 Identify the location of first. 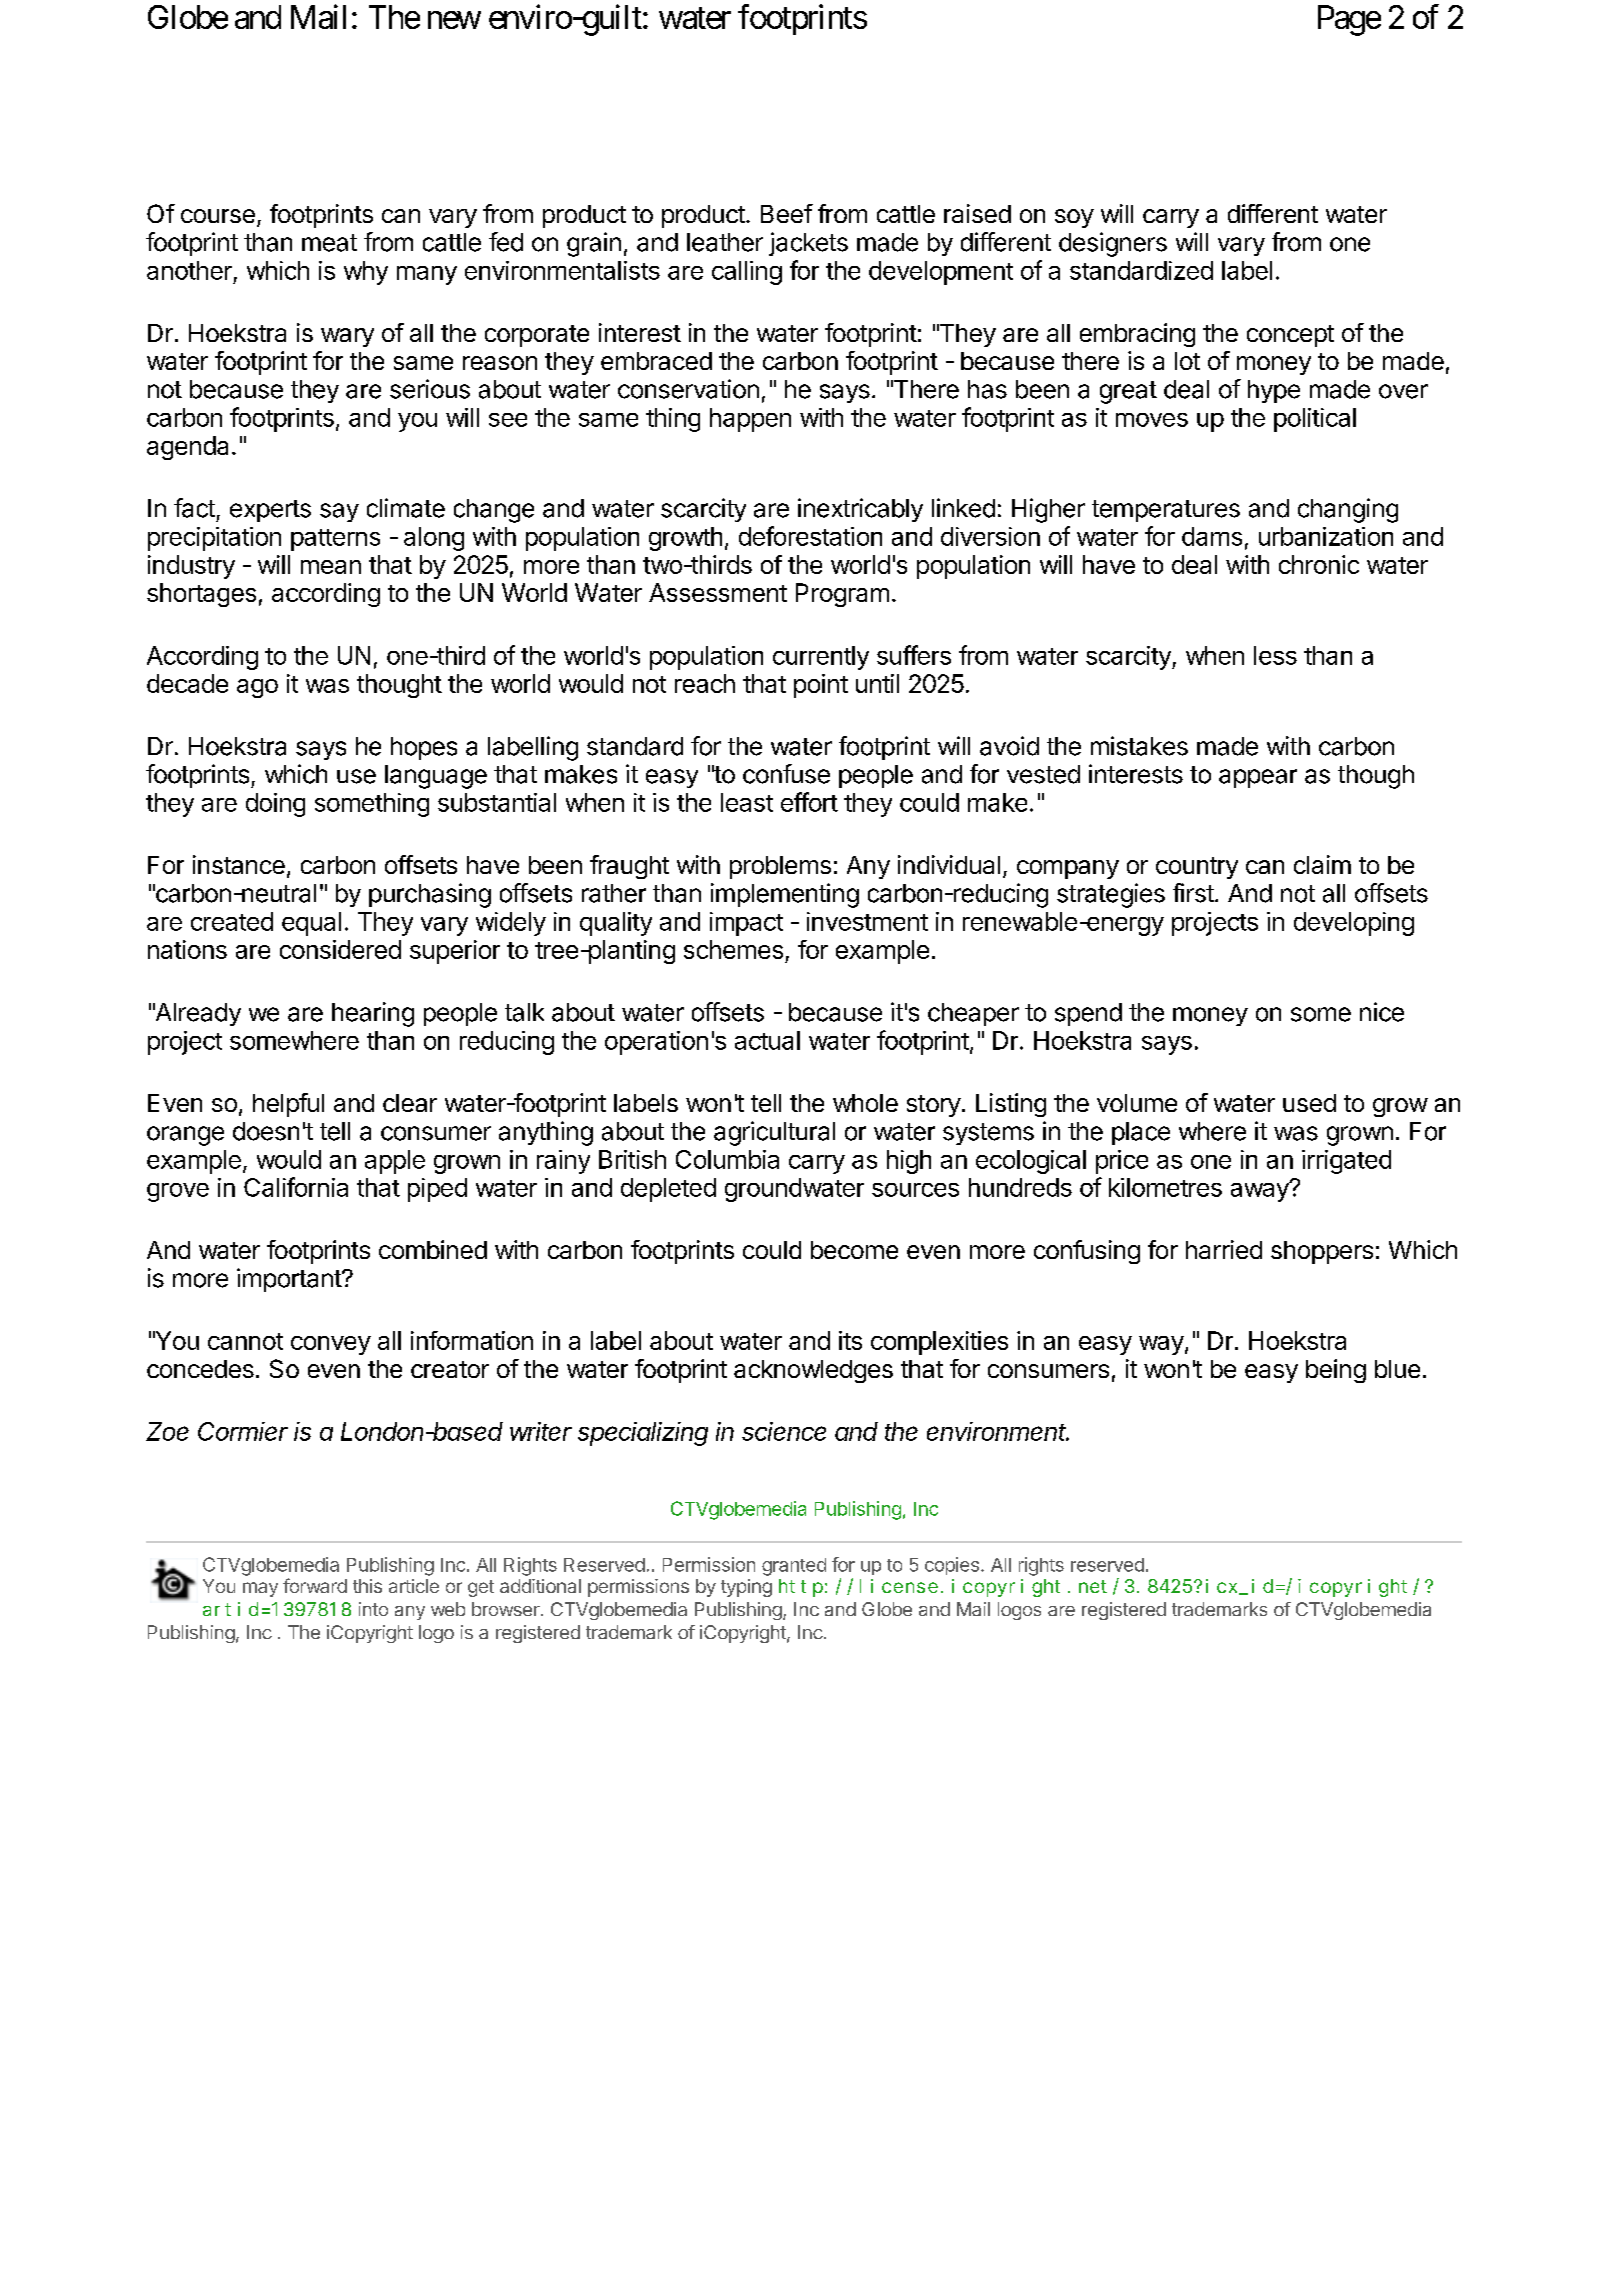
(1193, 893).
